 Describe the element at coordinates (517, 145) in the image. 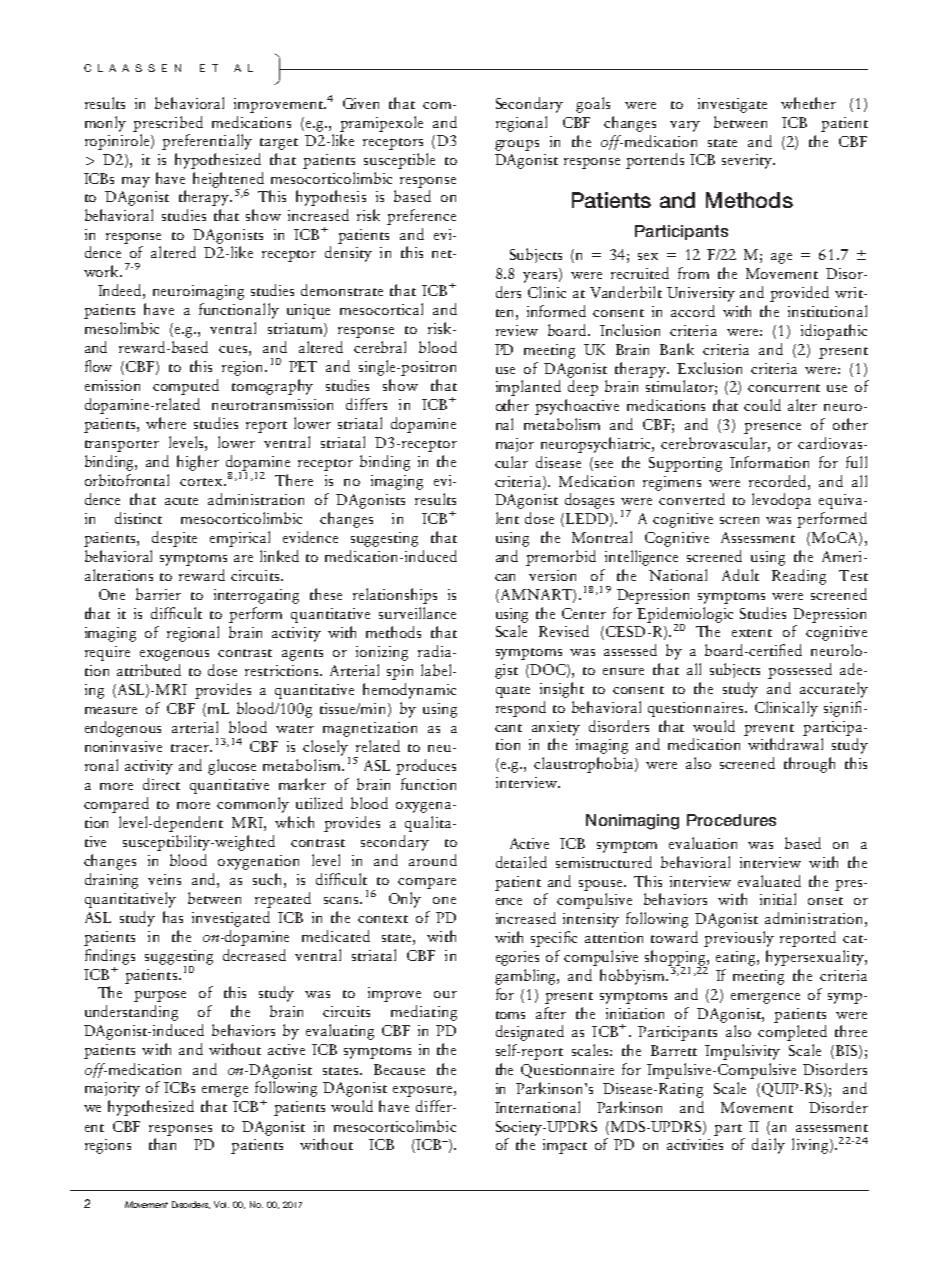

I see `groups` at that location.
